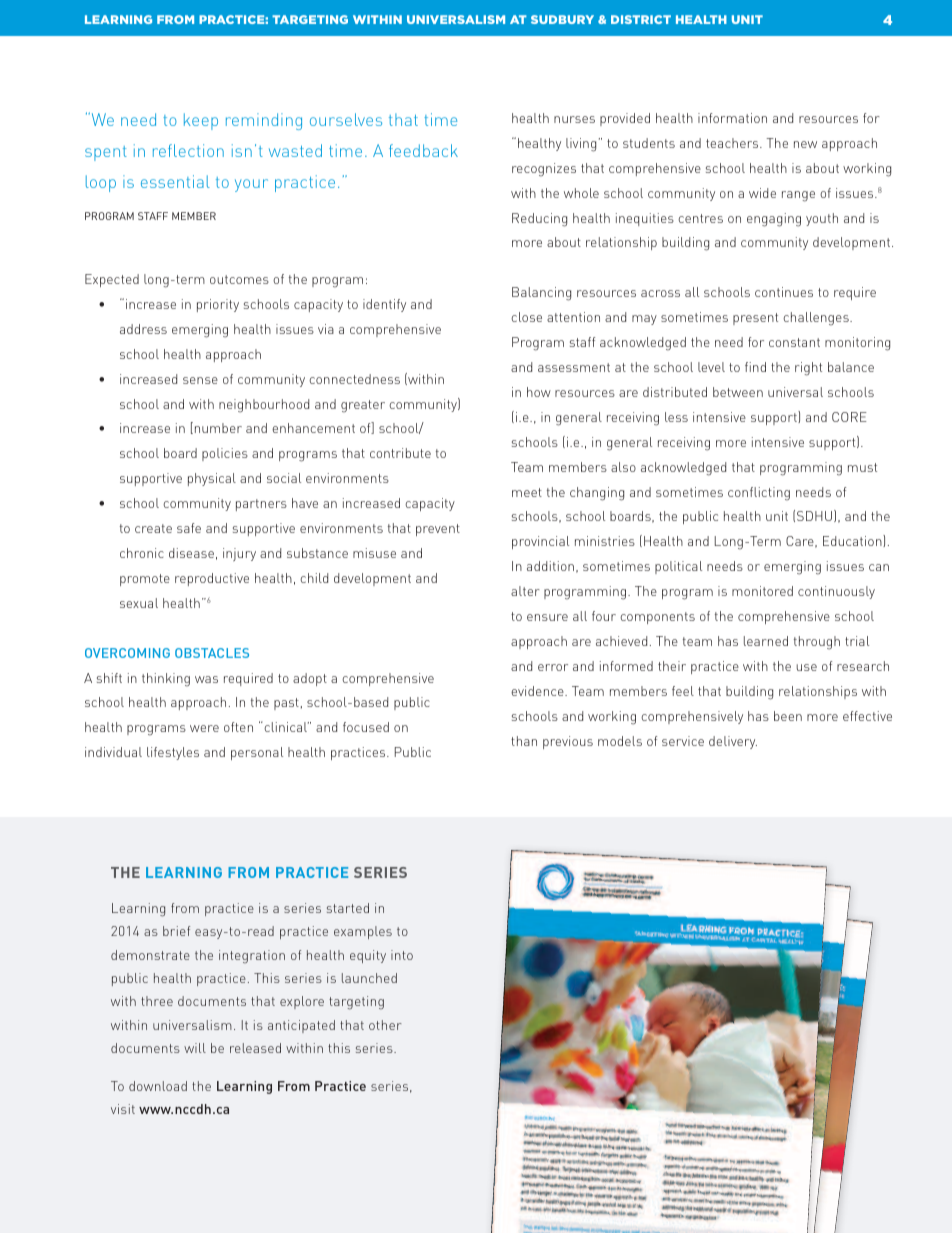 This page has height=1233, width=952. What do you see at coordinates (158, 1086) in the page?
I see `download` at bounding box center [158, 1086].
